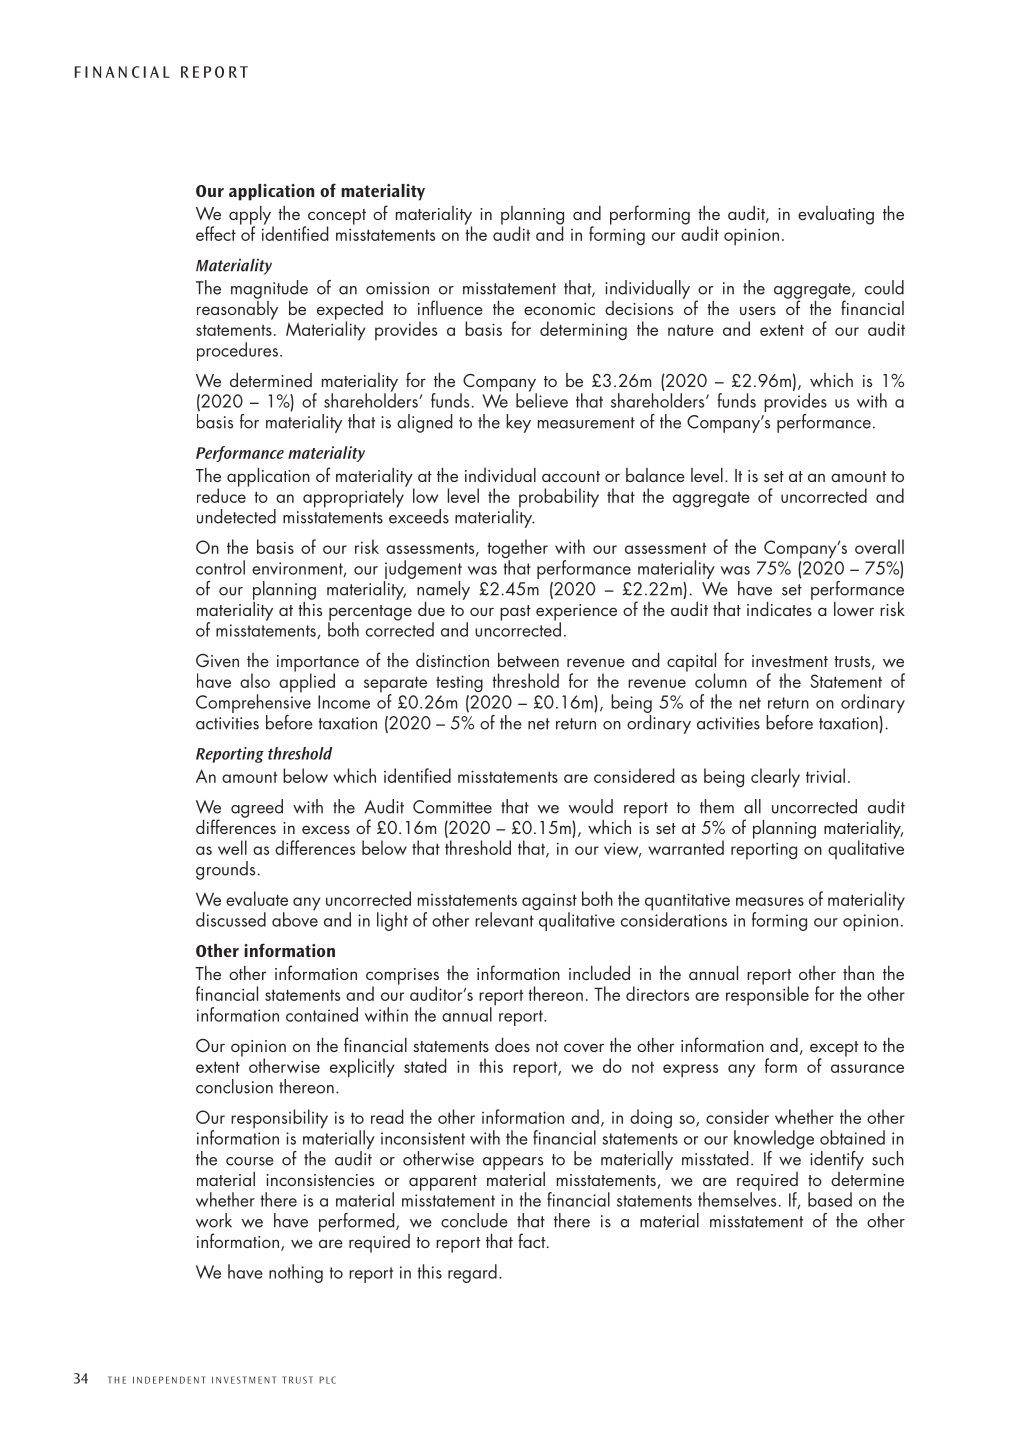 The height and width of the screenshot is (1452, 1027). What do you see at coordinates (327, 1380) in the screenshot?
I see `PLC` at bounding box center [327, 1380].
